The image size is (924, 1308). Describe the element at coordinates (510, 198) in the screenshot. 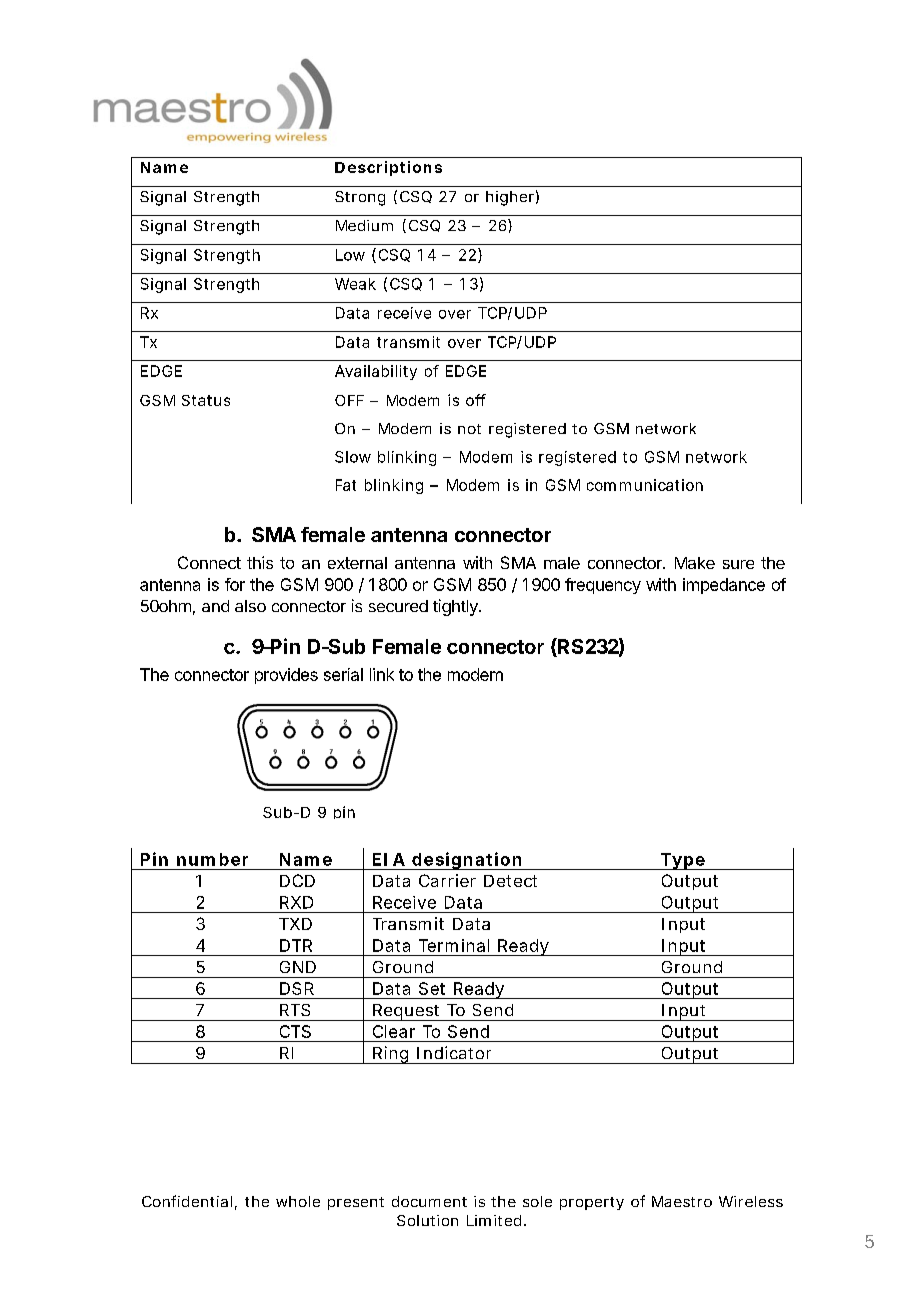

I see `higher` at that location.
